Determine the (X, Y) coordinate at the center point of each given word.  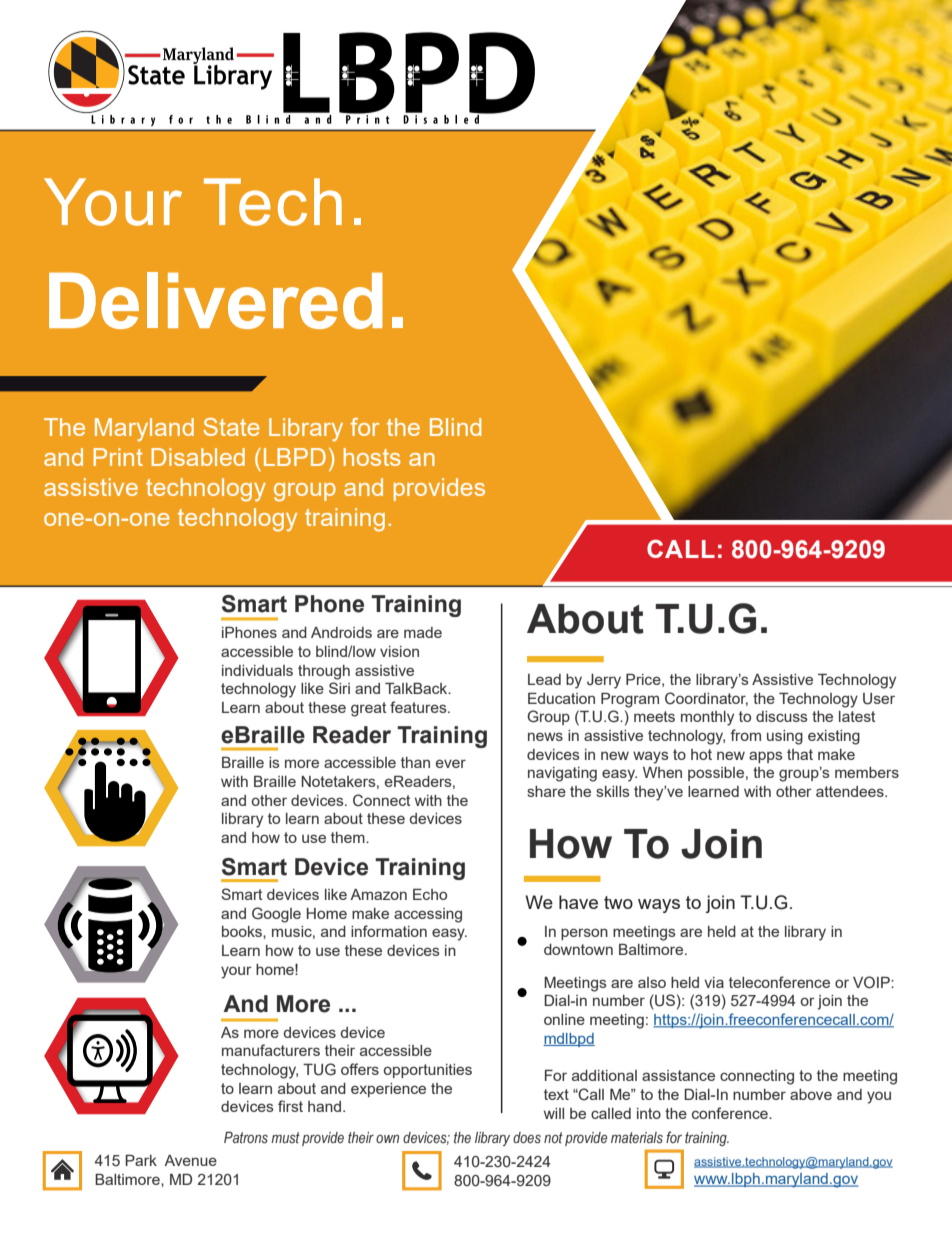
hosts (372, 457)
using (785, 737)
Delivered (216, 300)
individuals (257, 670)
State (231, 427)
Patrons (246, 1138)
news (545, 736)
